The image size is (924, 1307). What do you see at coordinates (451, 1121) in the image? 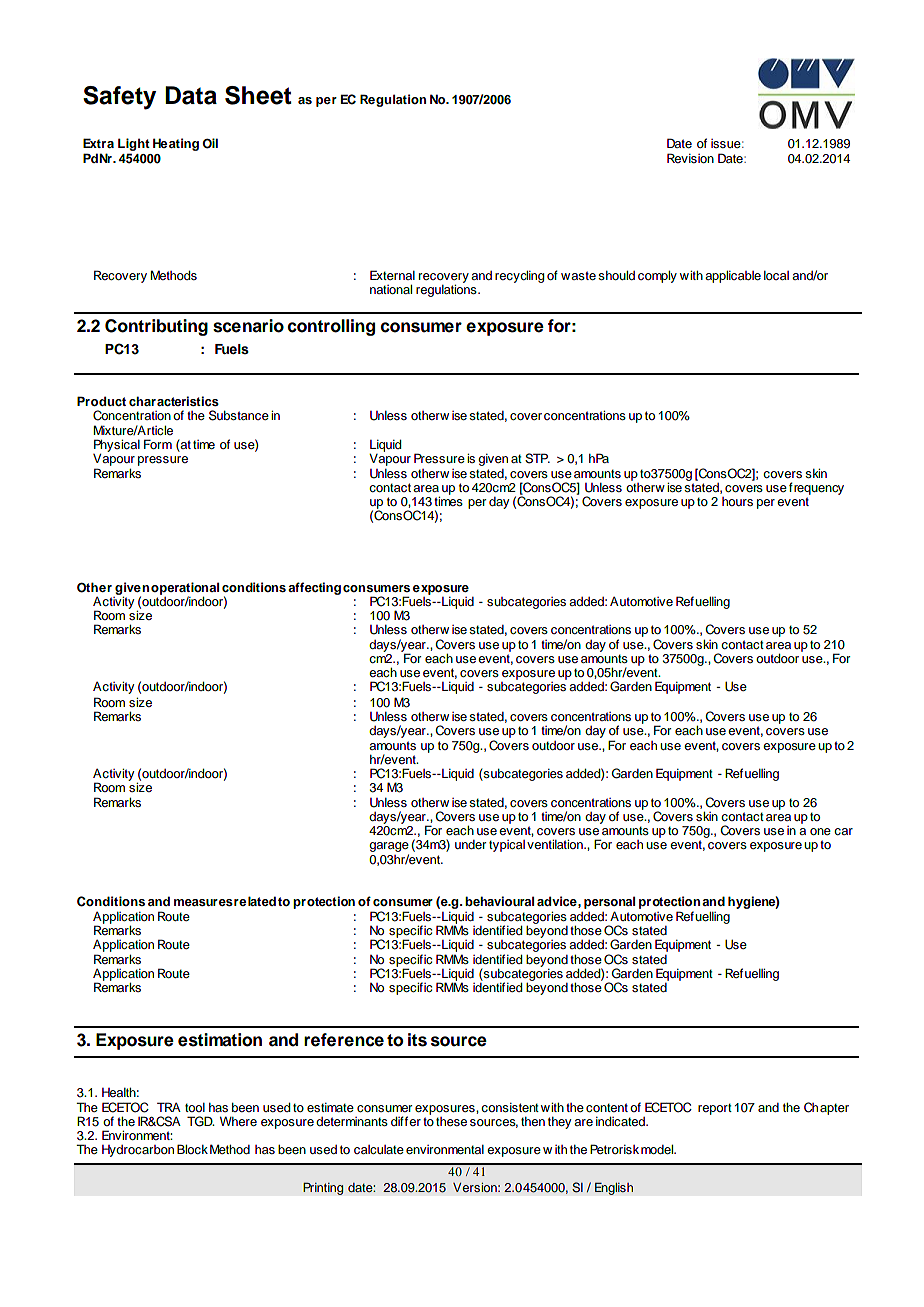
I see `these` at bounding box center [451, 1121].
